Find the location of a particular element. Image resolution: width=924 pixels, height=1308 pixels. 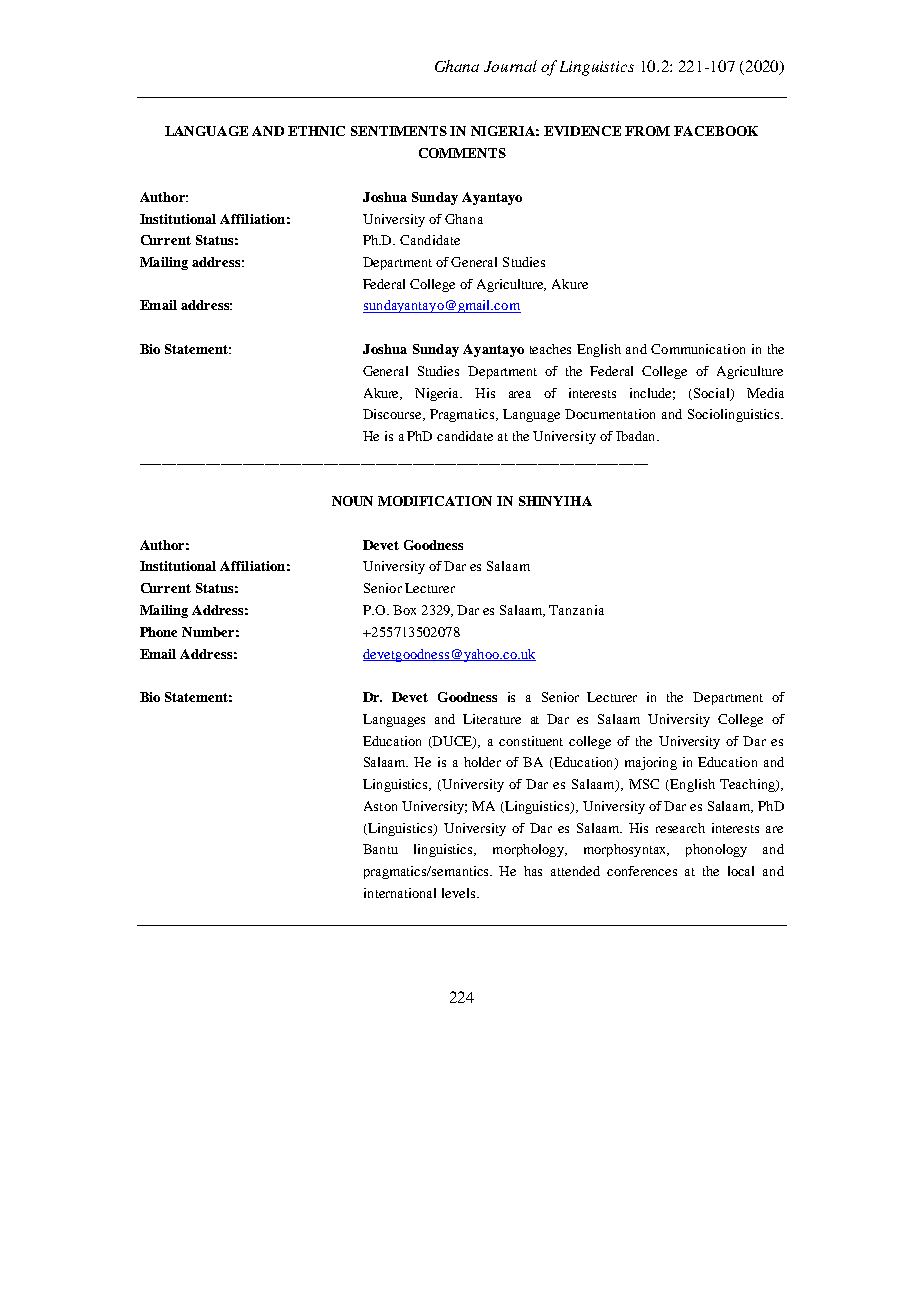

Tanzania is located at coordinates (576, 610).
